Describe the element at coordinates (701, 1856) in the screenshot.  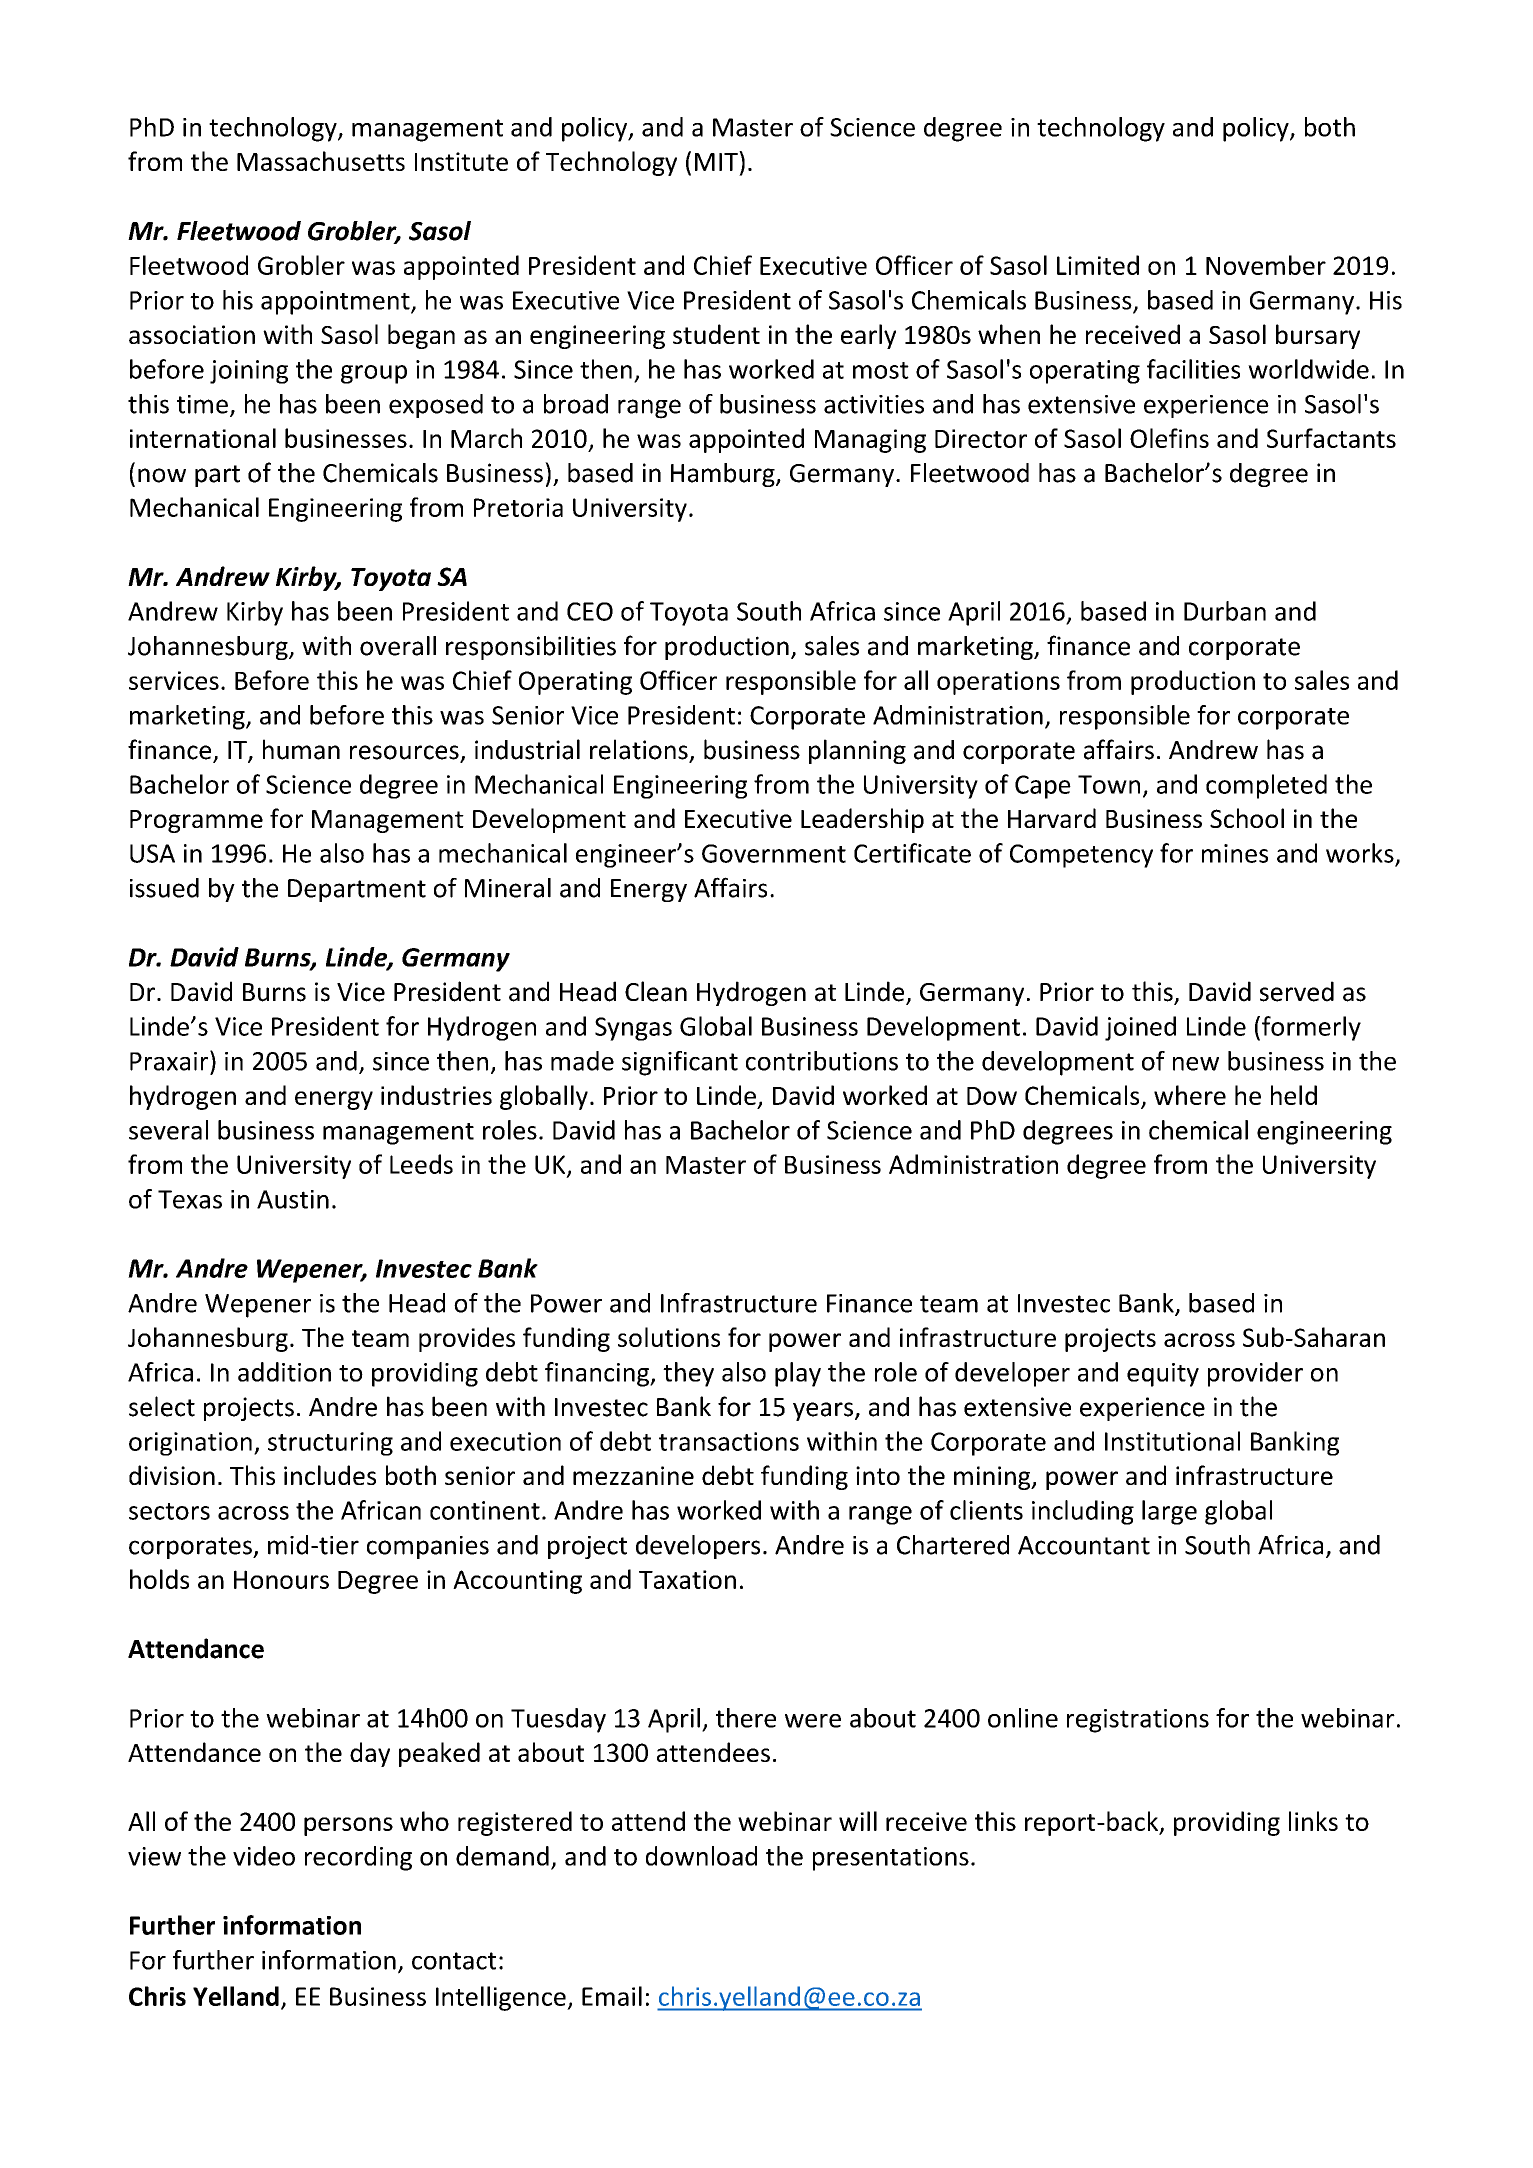
I see `download` at that location.
